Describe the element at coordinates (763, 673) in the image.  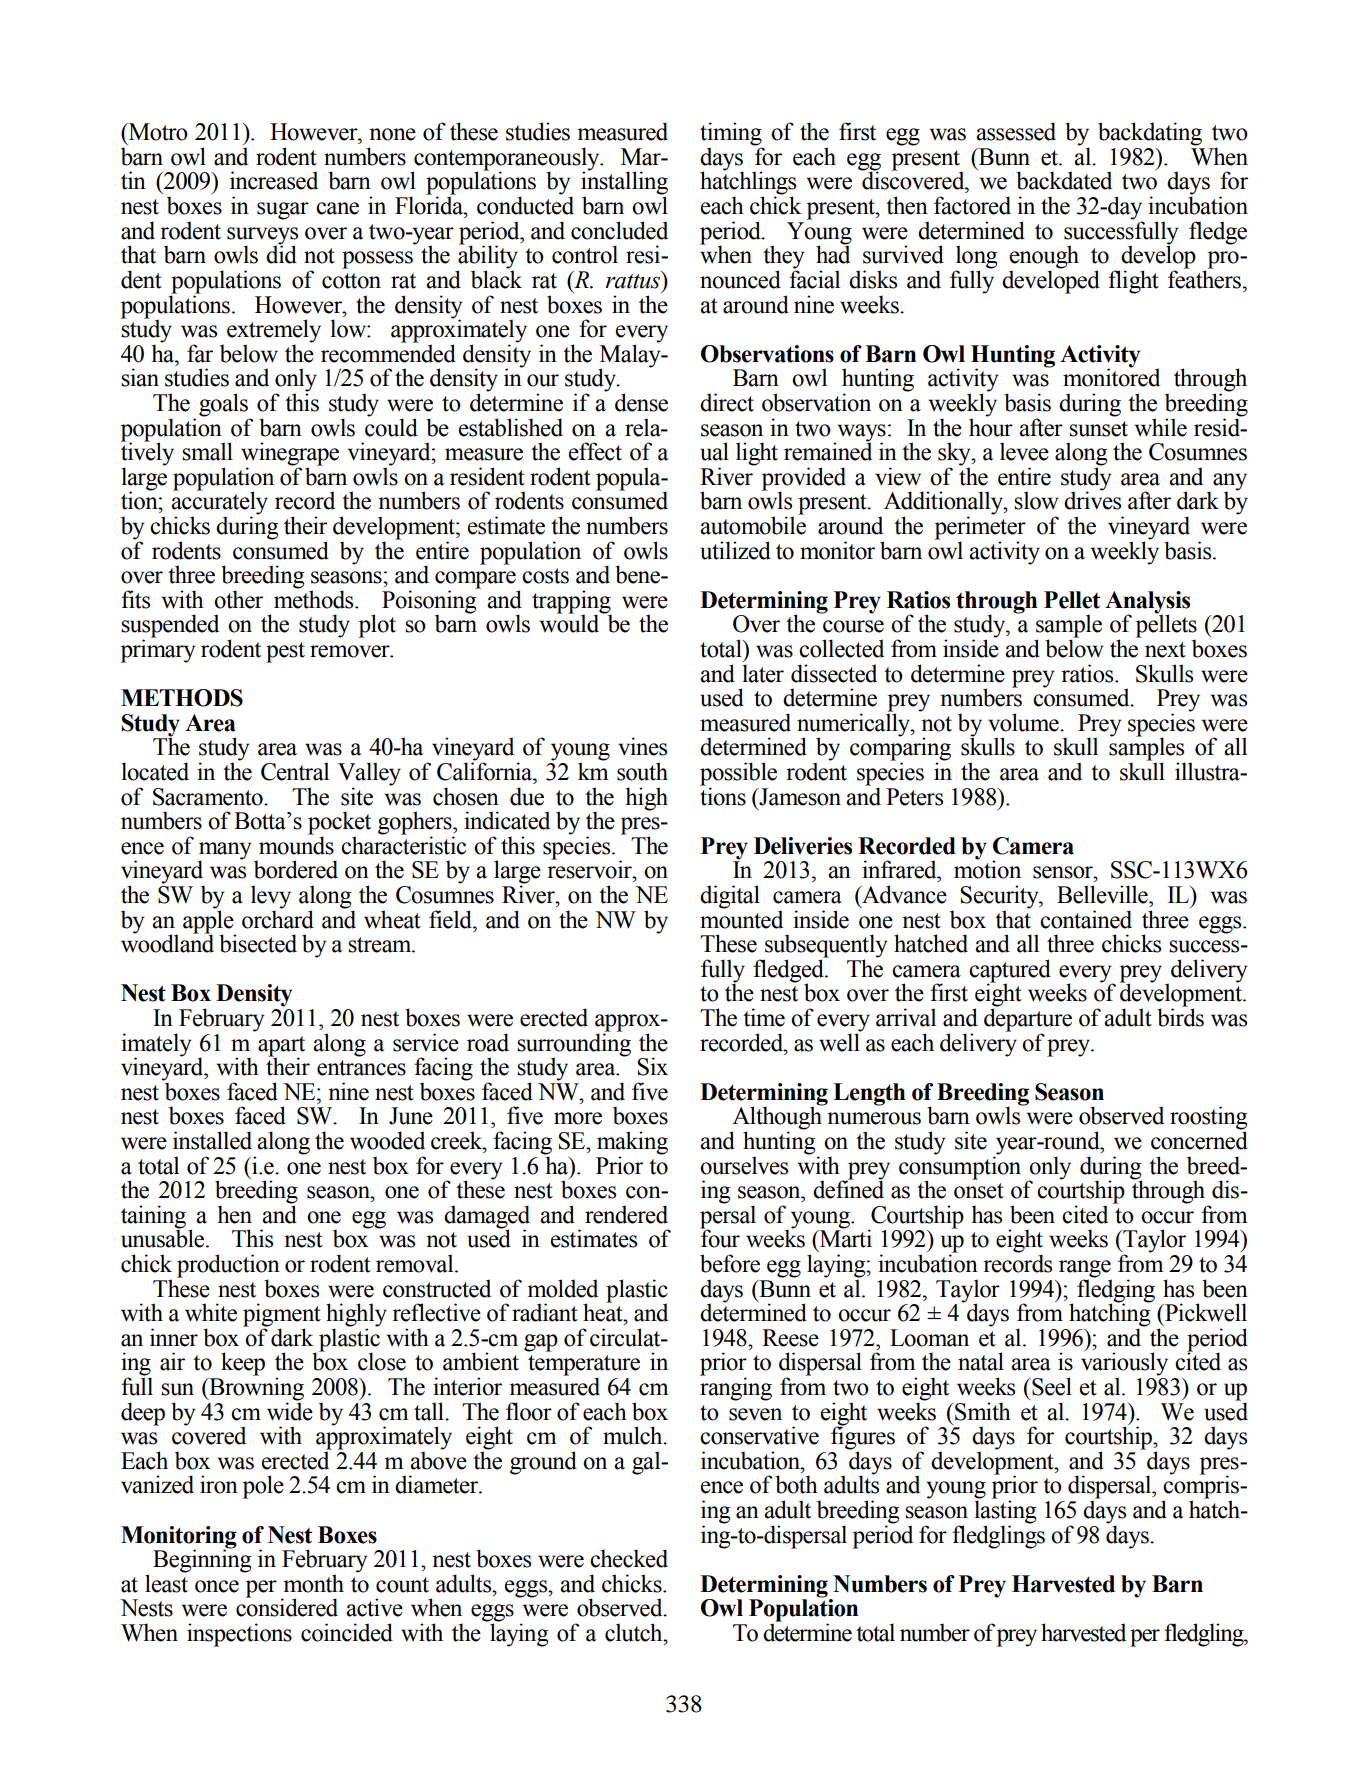
I see `later` at that location.
